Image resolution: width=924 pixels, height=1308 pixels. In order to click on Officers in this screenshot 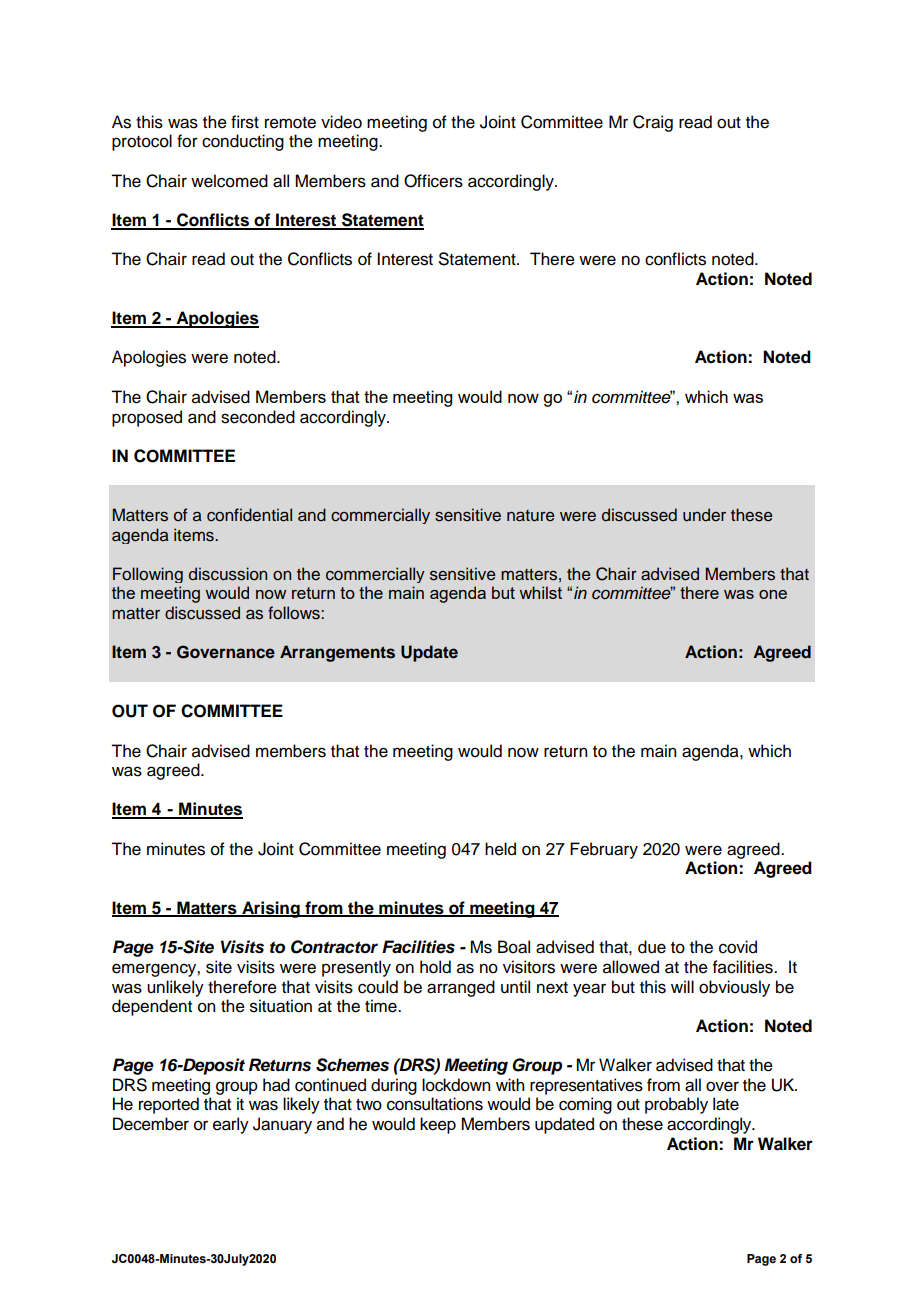, I will do `click(433, 181)`.
